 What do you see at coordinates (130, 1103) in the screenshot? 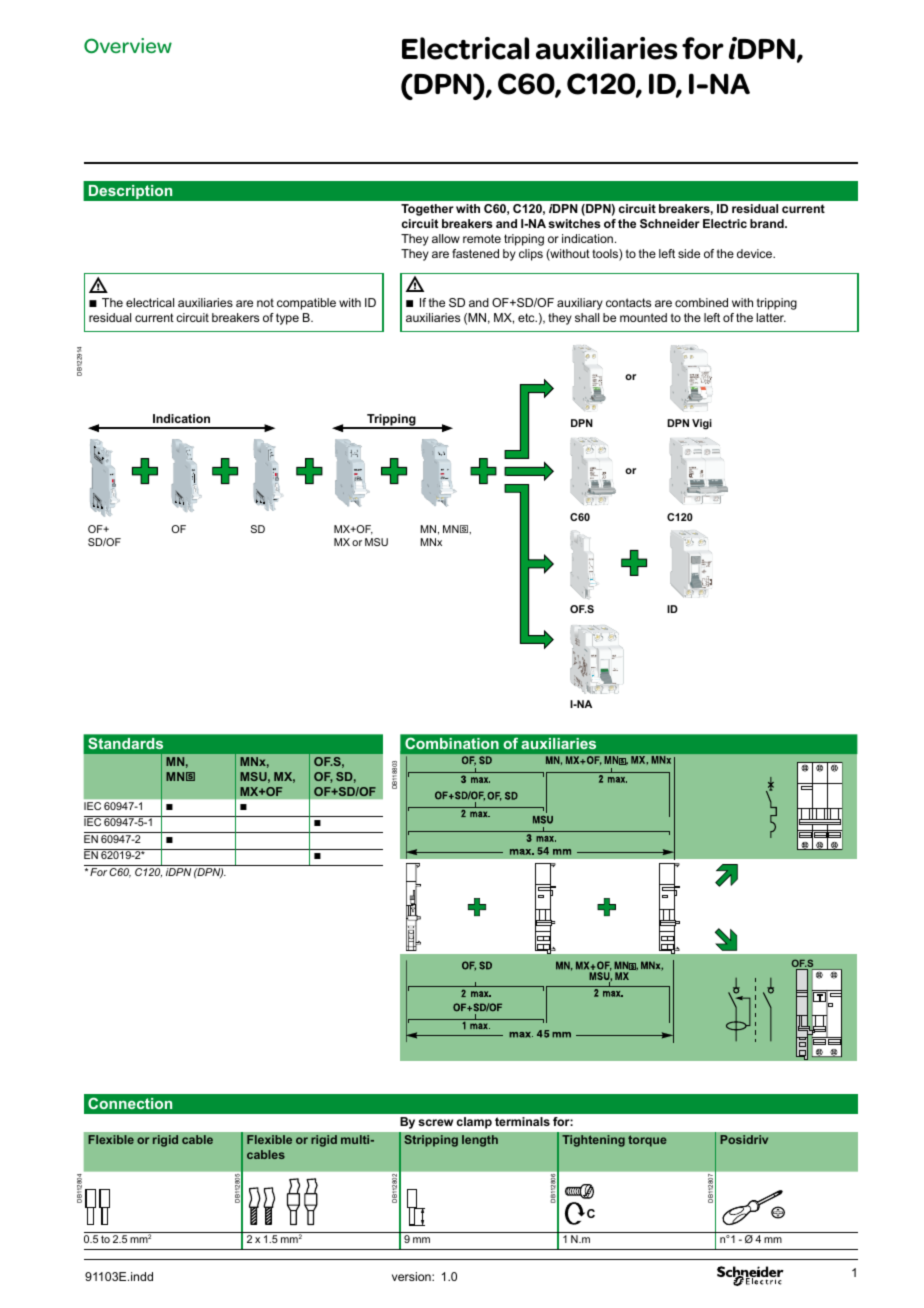
I see `Connection` at bounding box center [130, 1103].
